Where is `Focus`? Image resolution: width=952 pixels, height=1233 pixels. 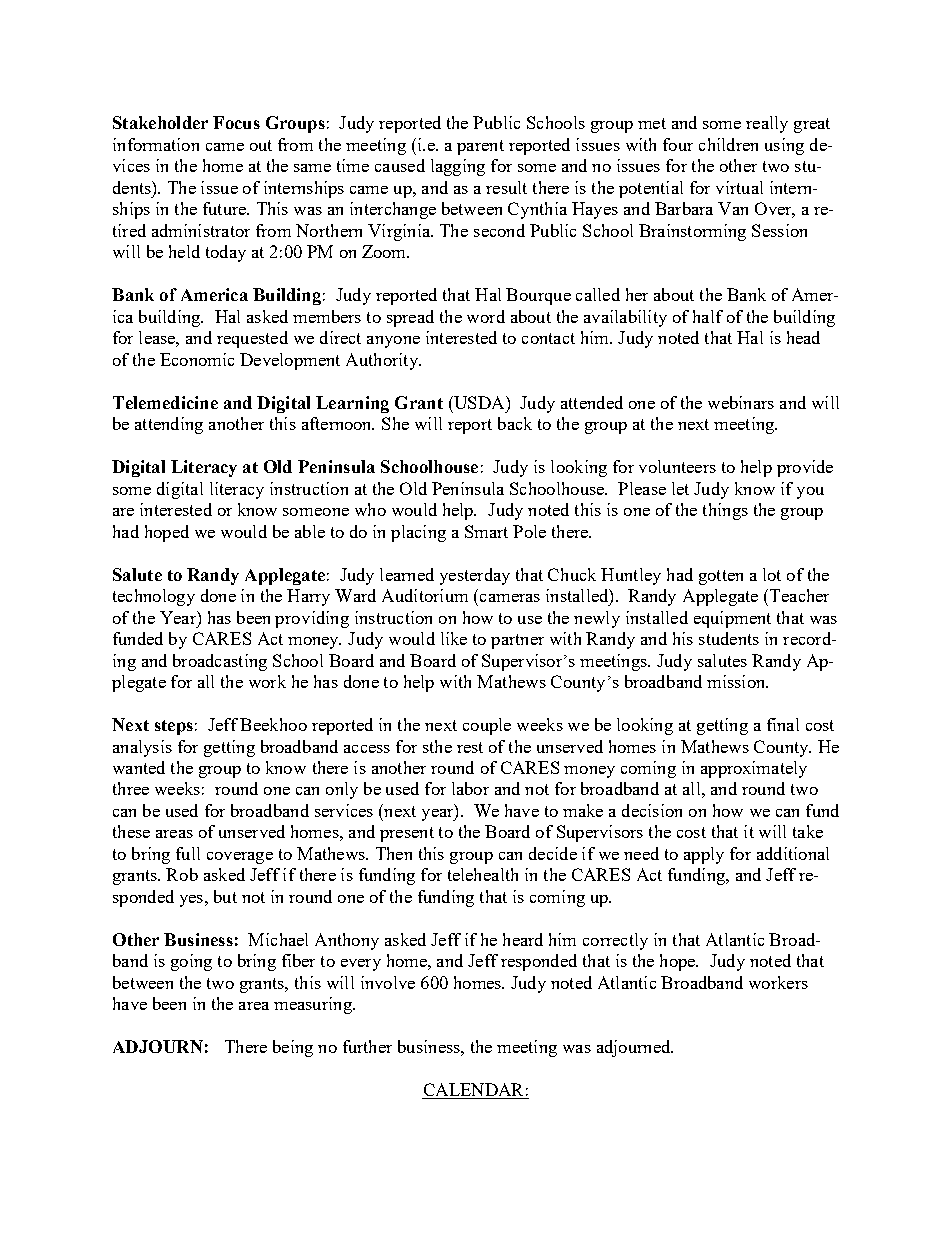 Focus is located at coordinates (236, 122).
